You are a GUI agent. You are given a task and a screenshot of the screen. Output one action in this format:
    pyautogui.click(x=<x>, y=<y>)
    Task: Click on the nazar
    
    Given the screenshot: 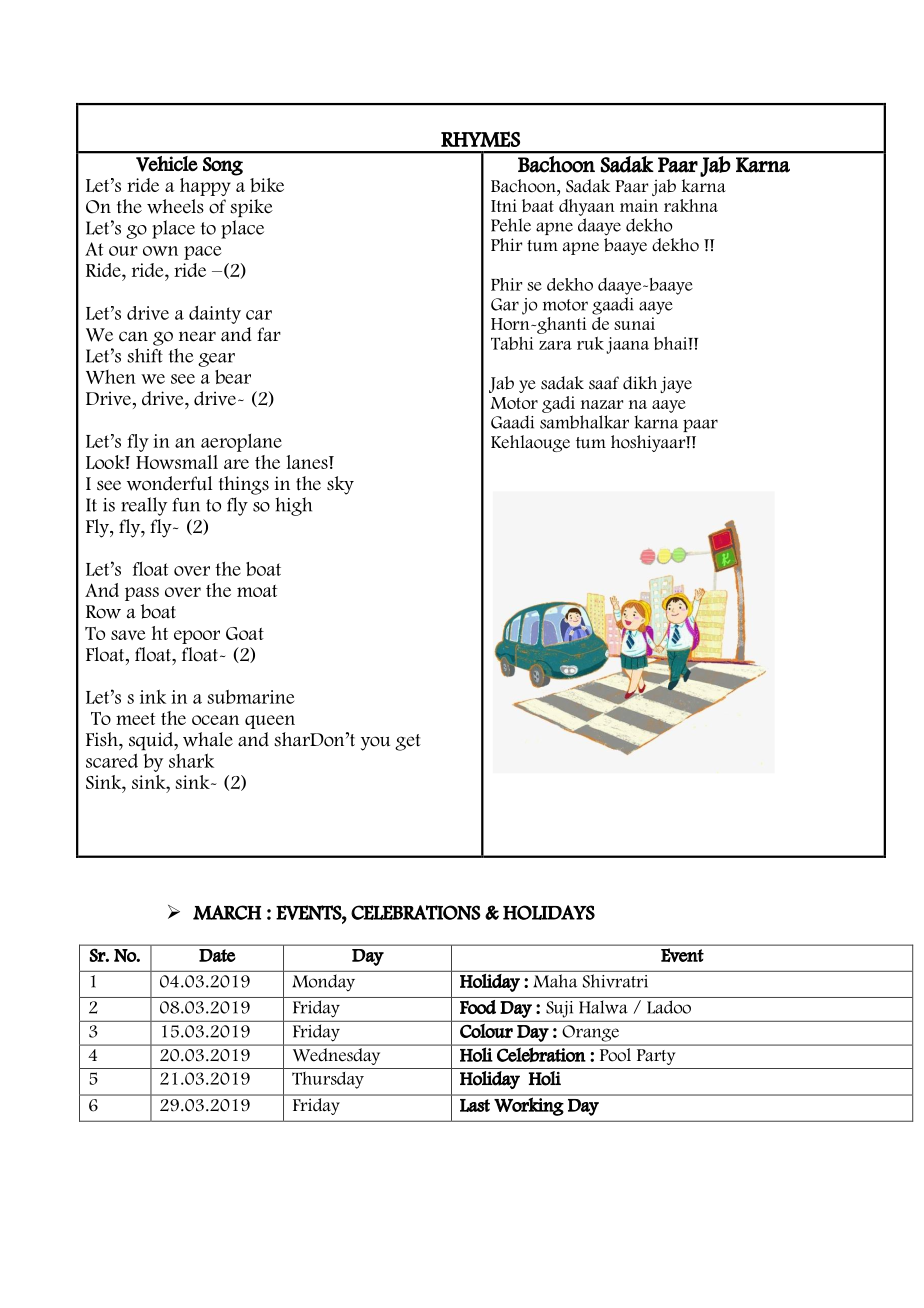 What is the action you would take?
    pyautogui.click(x=602, y=404)
